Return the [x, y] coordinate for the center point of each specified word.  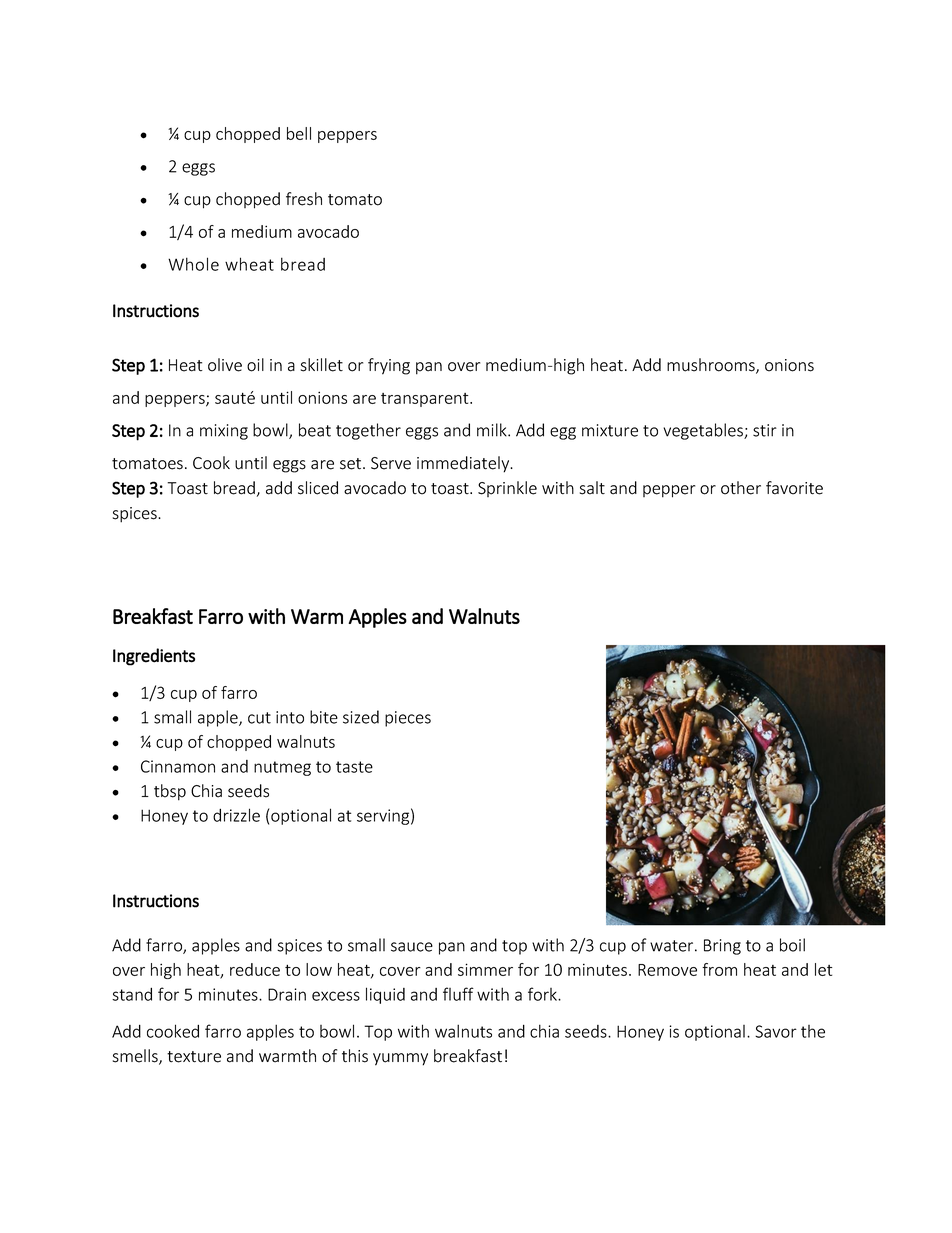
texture [194, 1057]
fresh [304, 199]
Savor [776, 1031]
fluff [458, 994]
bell [299, 133]
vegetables [704, 431]
